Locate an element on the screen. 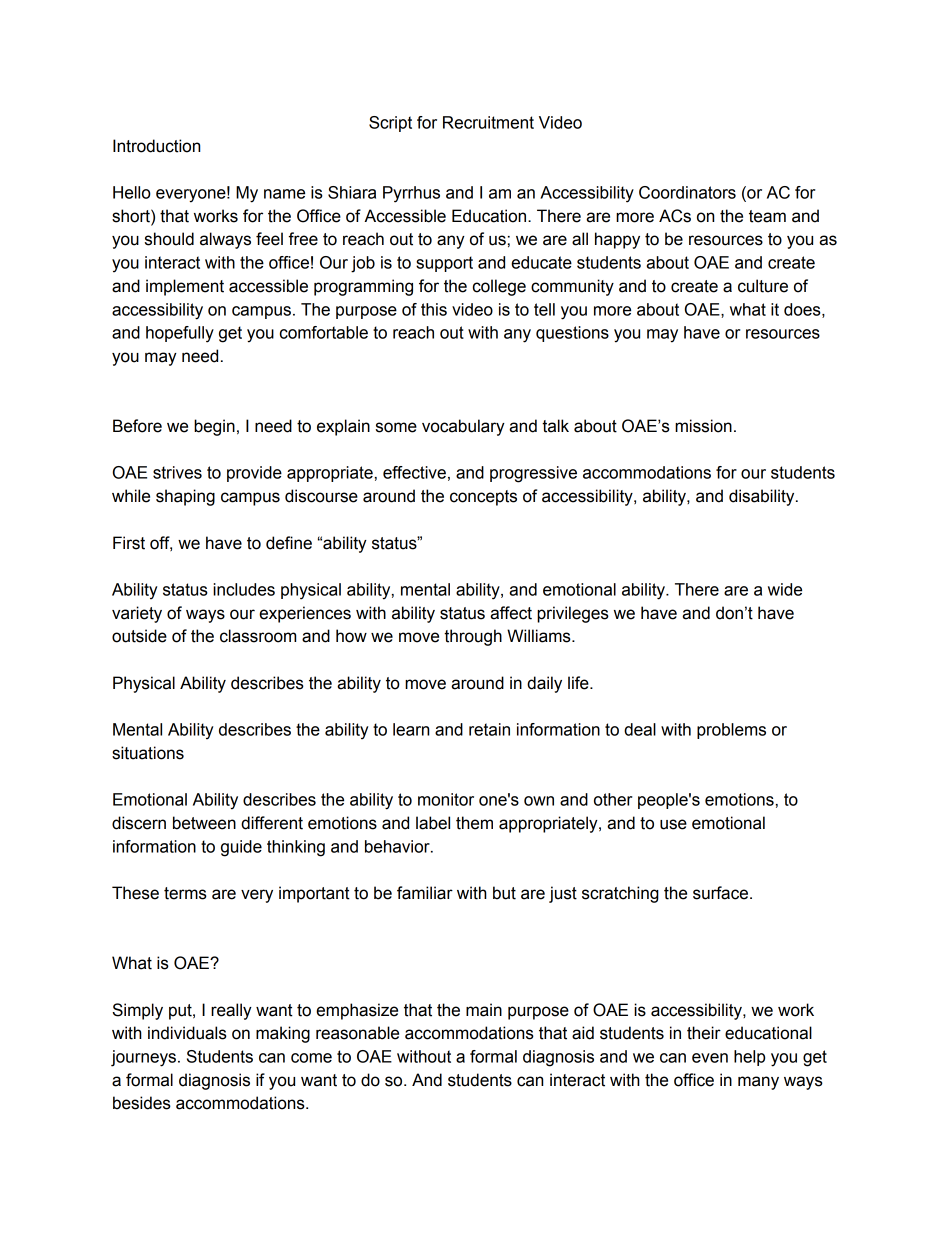  them is located at coordinates (474, 823).
